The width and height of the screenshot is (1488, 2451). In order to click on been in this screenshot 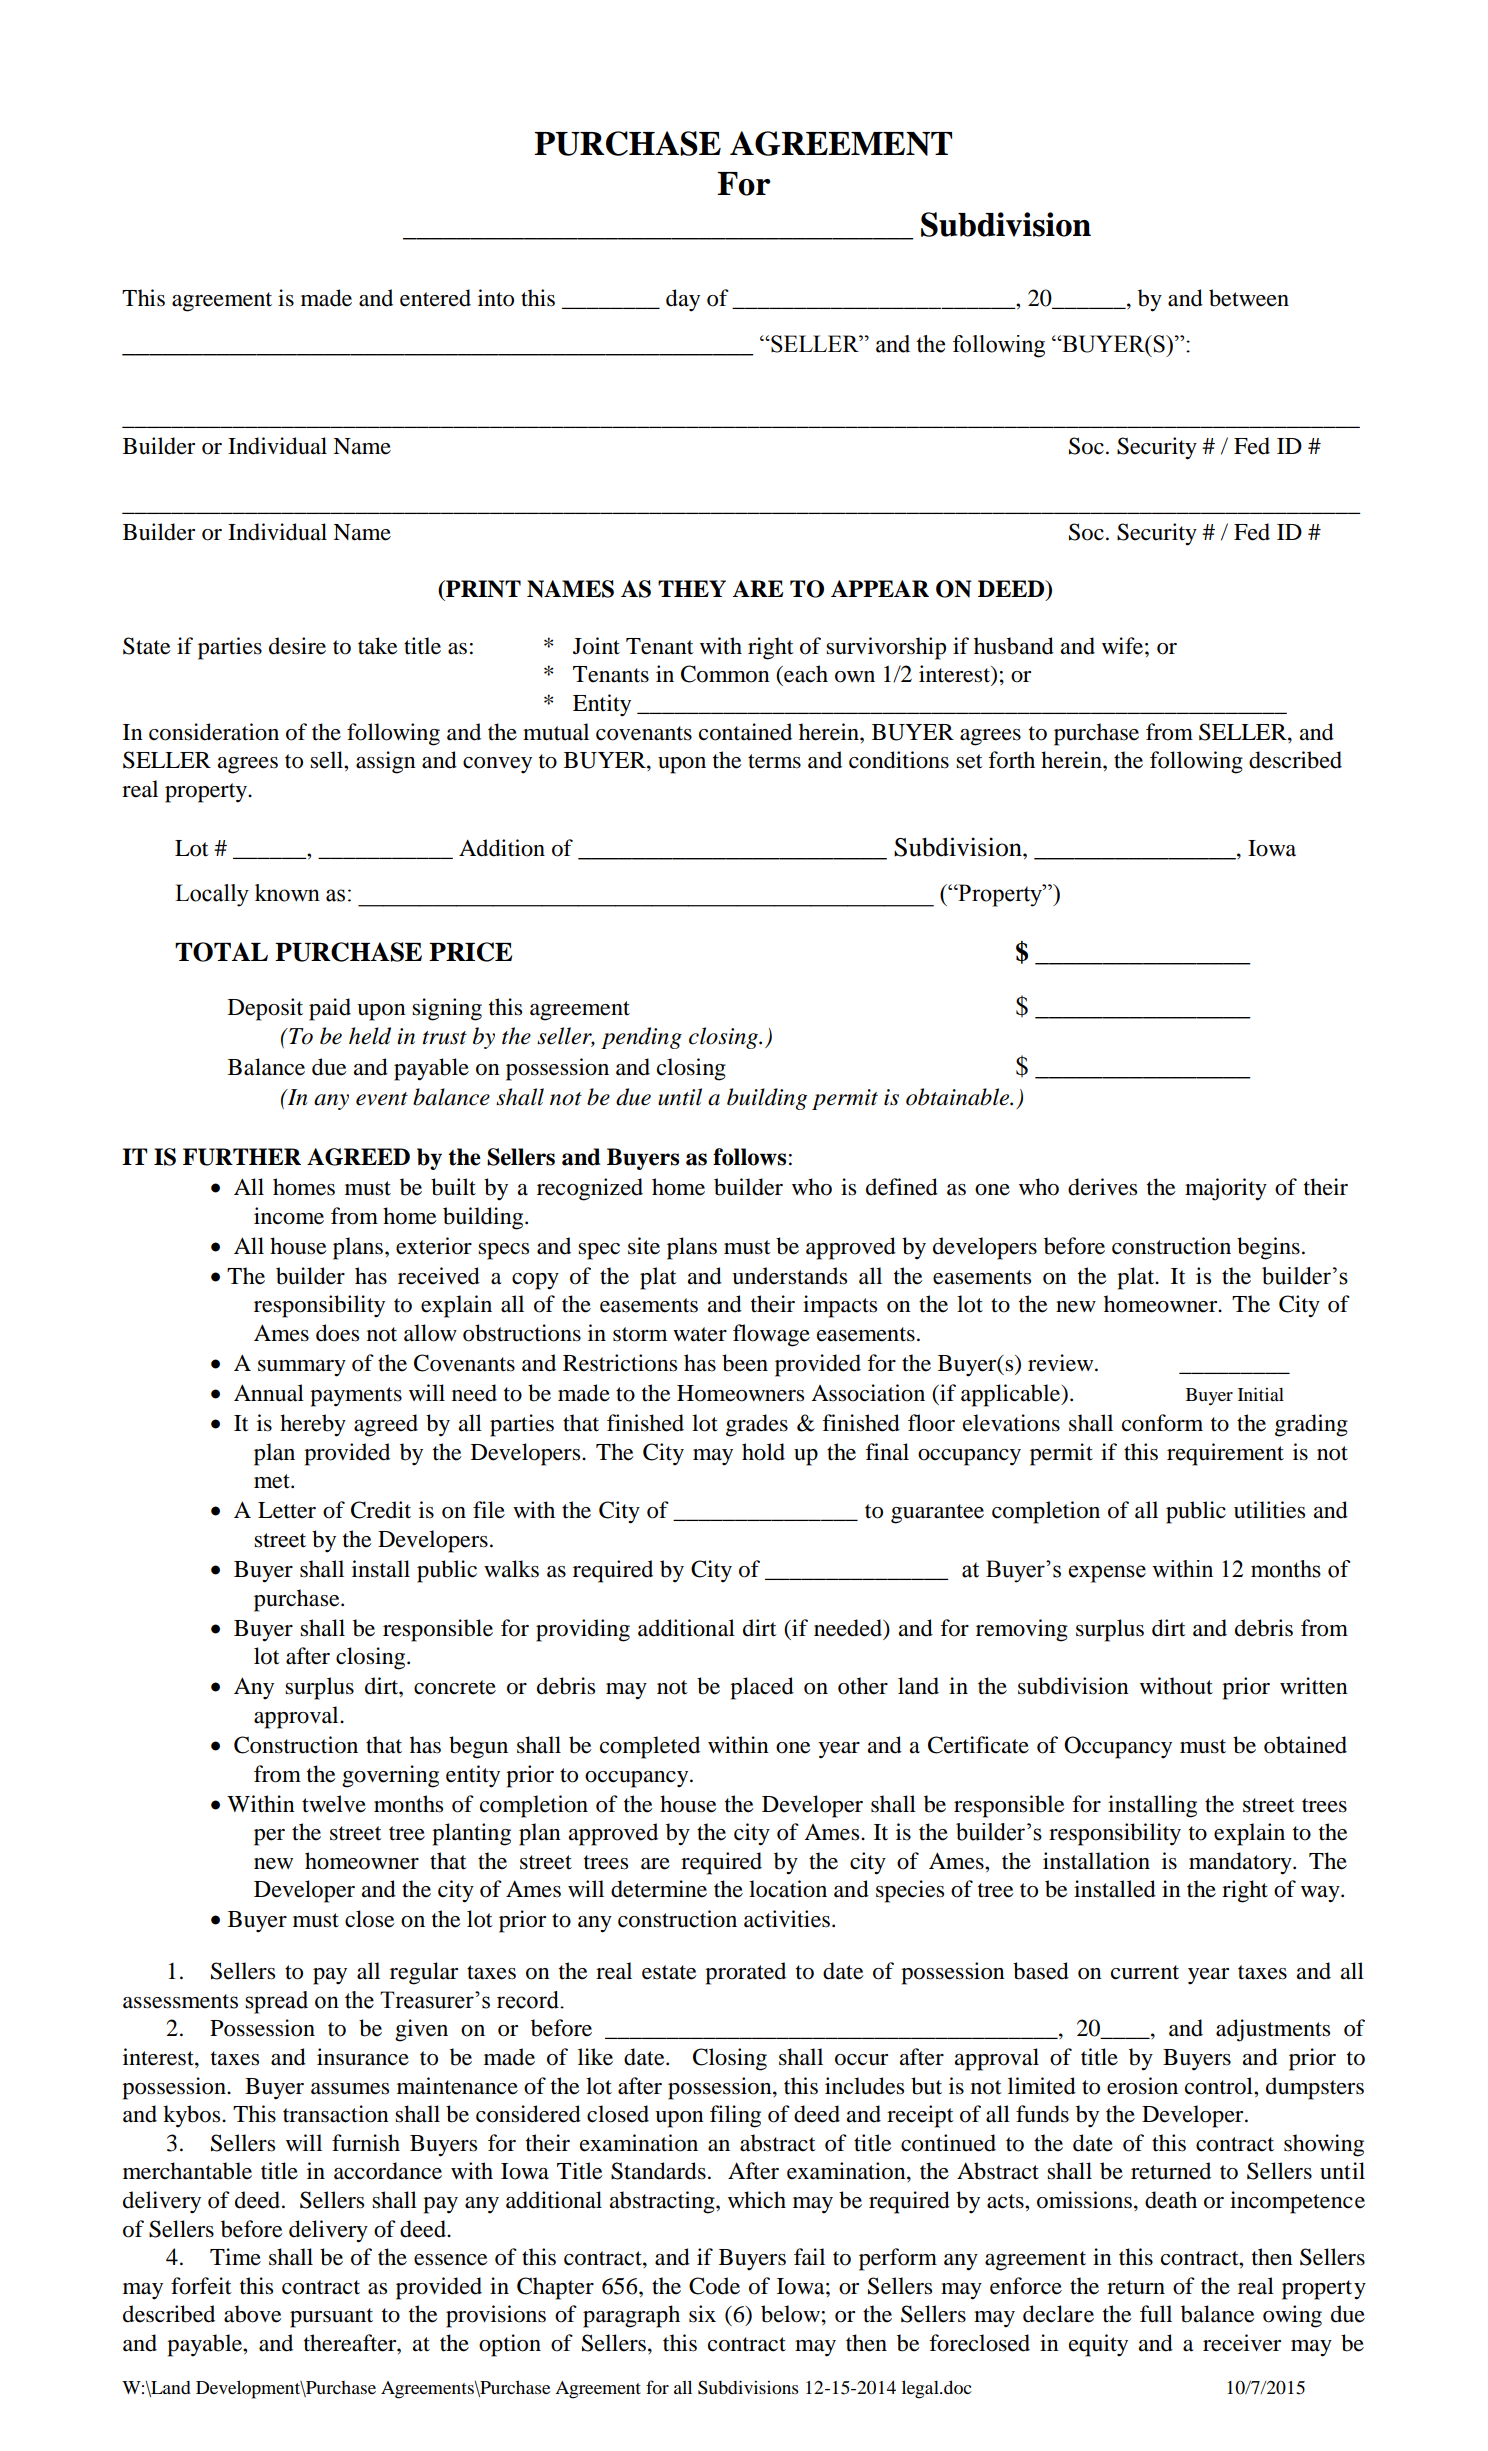, I will do `click(745, 1363)`.
